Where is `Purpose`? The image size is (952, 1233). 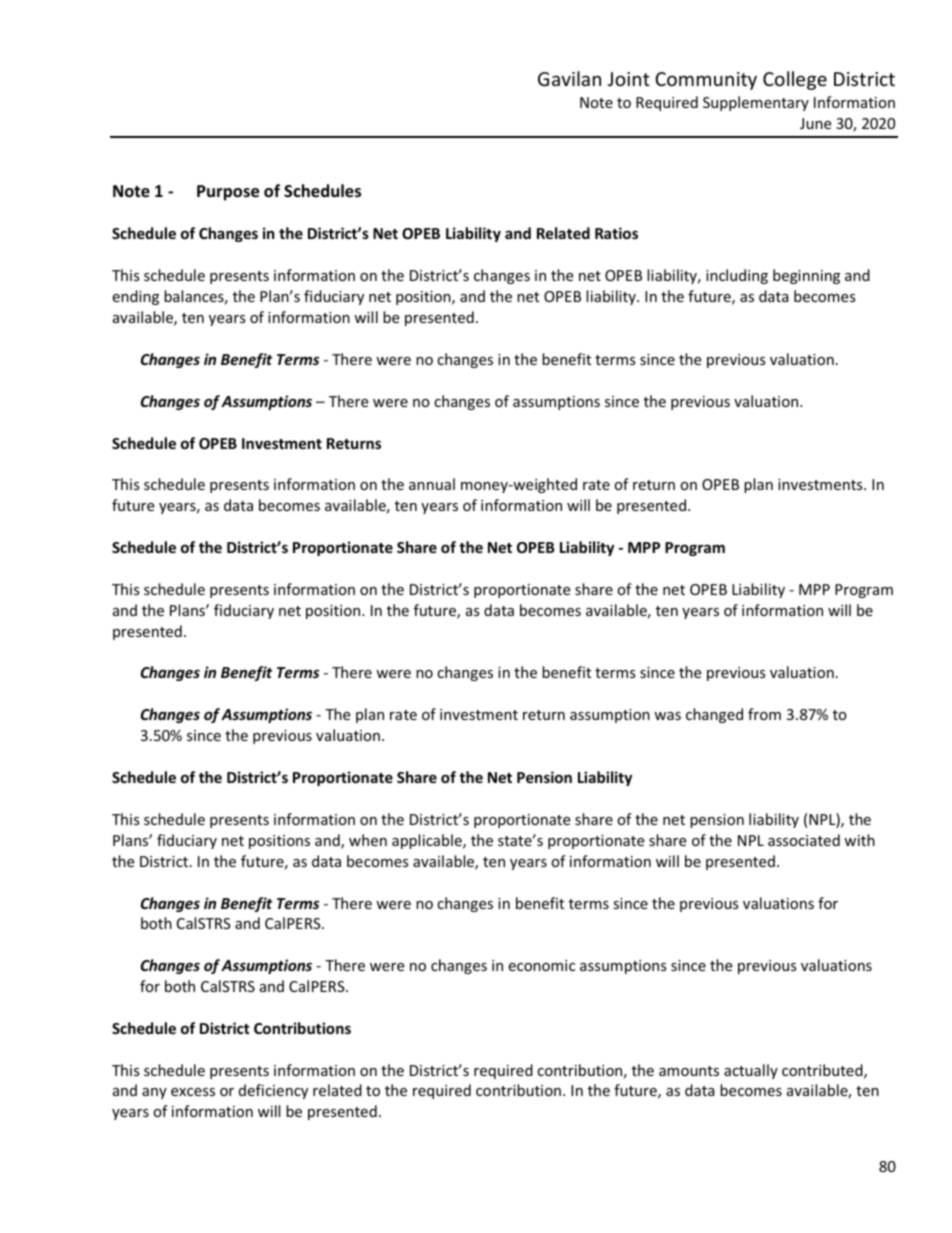
Purpose is located at coordinates (228, 193).
